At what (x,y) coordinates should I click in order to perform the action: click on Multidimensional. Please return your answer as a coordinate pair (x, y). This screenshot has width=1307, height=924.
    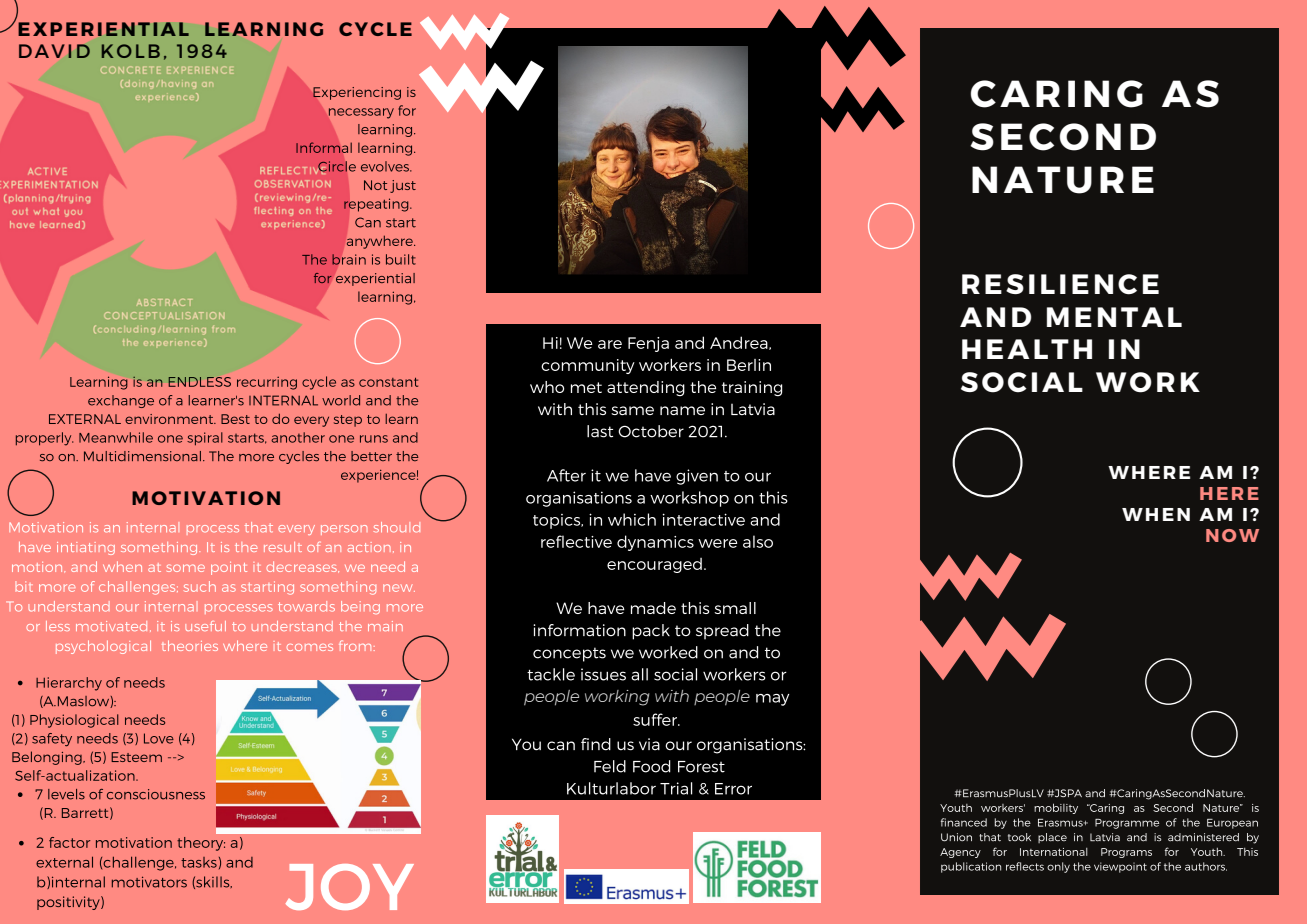
    Looking at the image, I should click on (142, 456).
